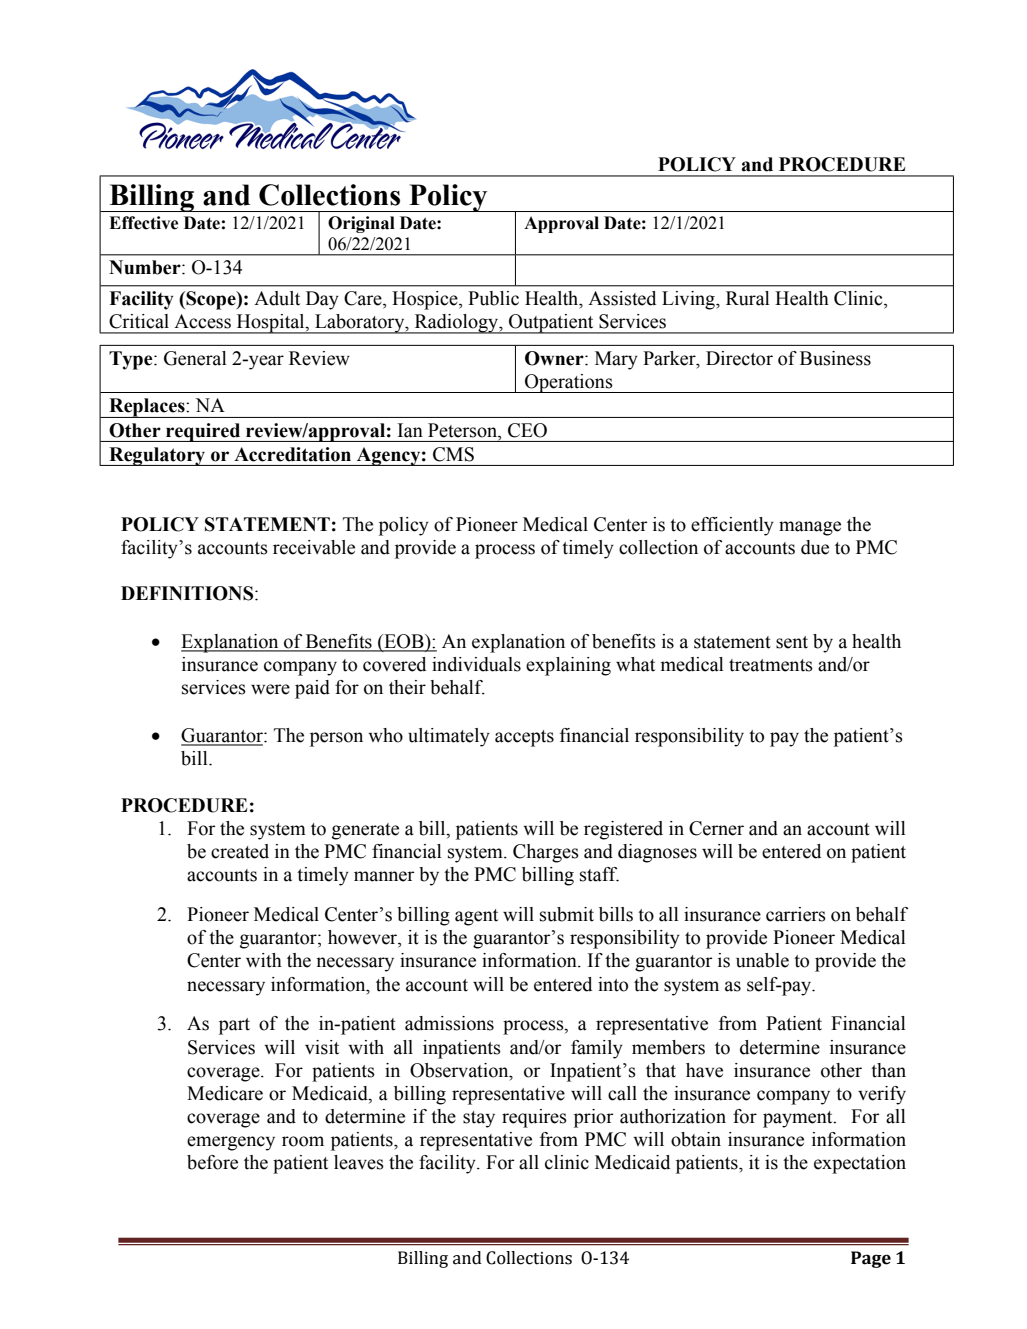  Describe the element at coordinates (479, 1119) in the image. I see `stay` at that location.
